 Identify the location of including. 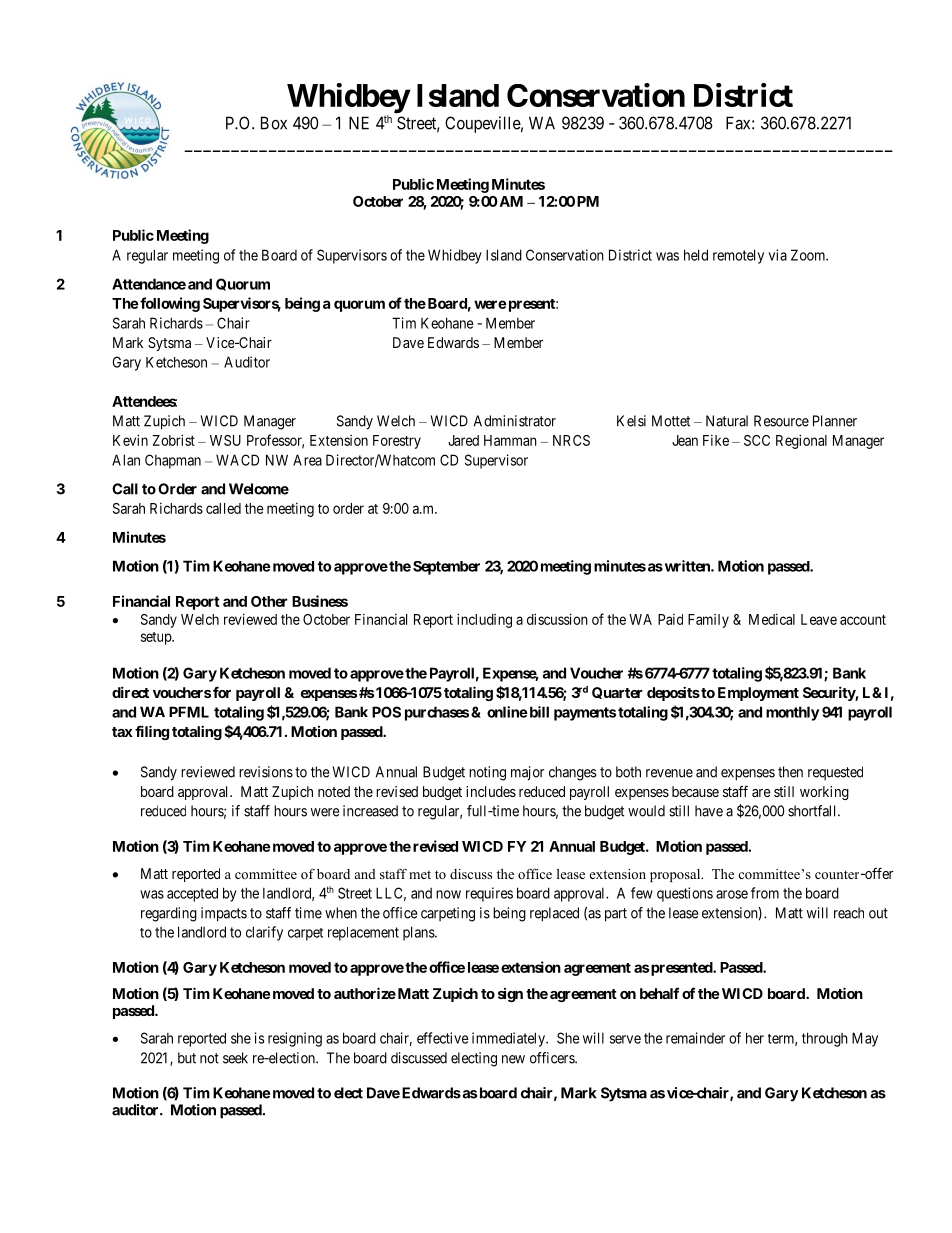
(484, 620).
